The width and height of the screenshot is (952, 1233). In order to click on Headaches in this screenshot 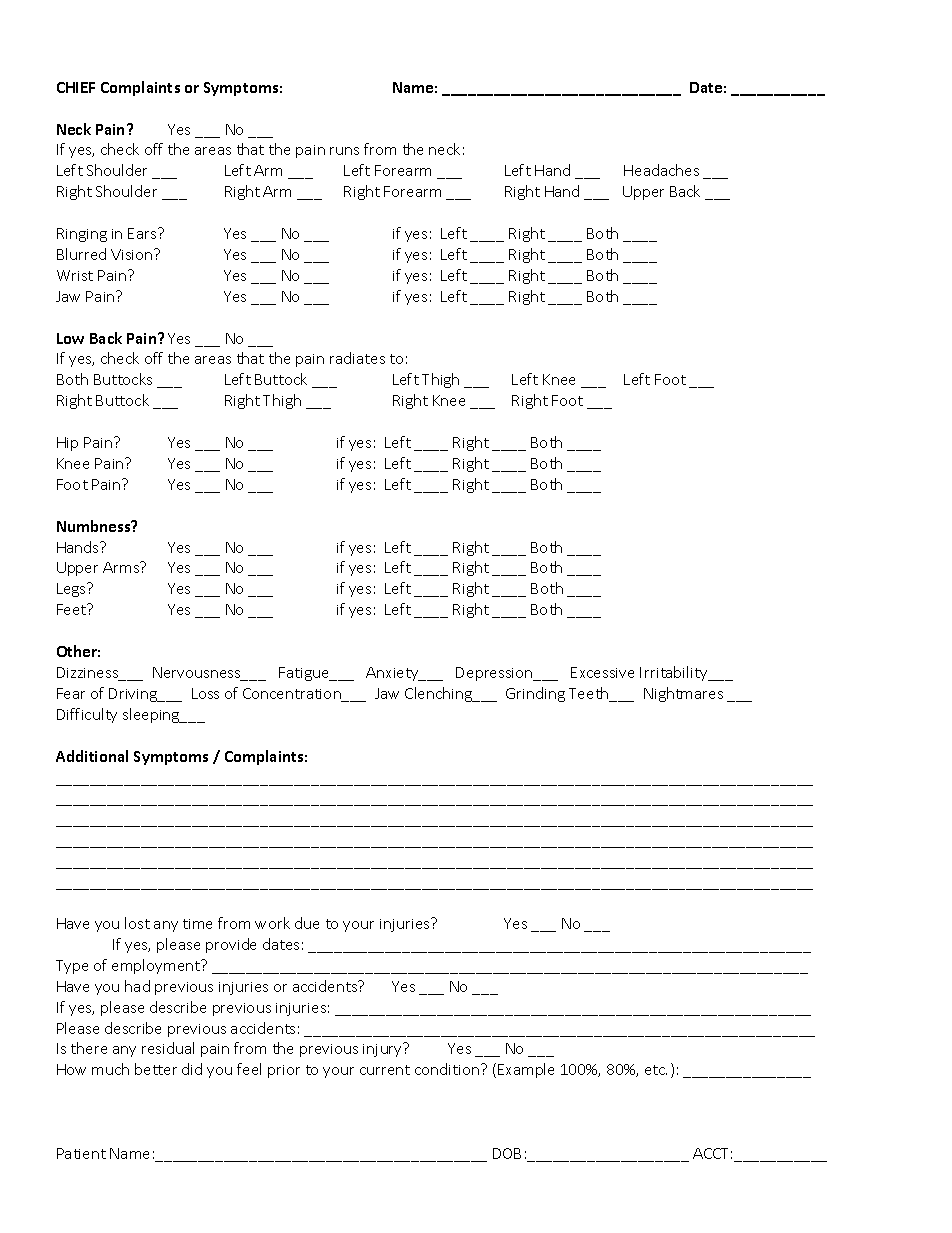, I will do `click(661, 170)`.
